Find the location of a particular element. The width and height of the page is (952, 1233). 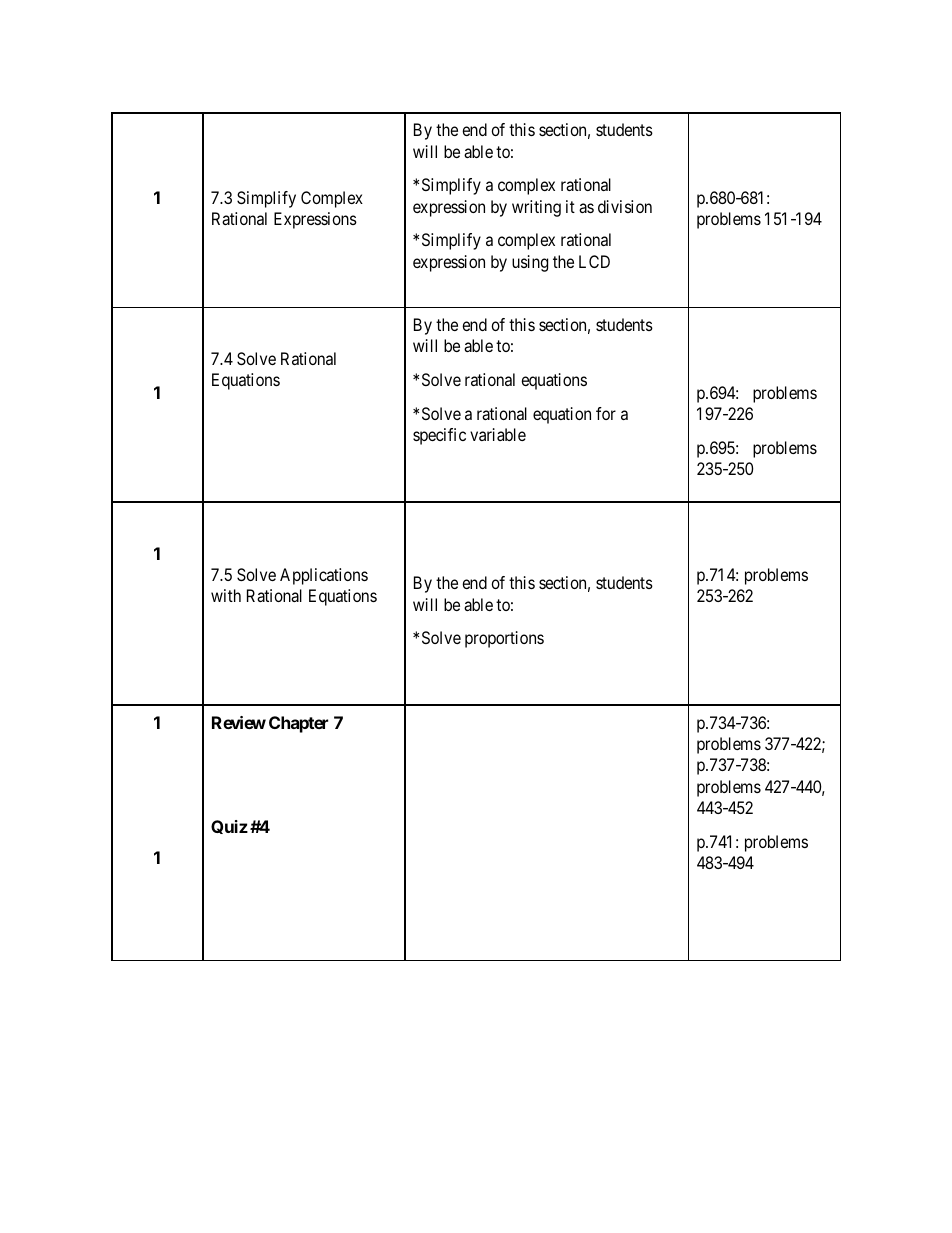

using is located at coordinates (530, 263).
